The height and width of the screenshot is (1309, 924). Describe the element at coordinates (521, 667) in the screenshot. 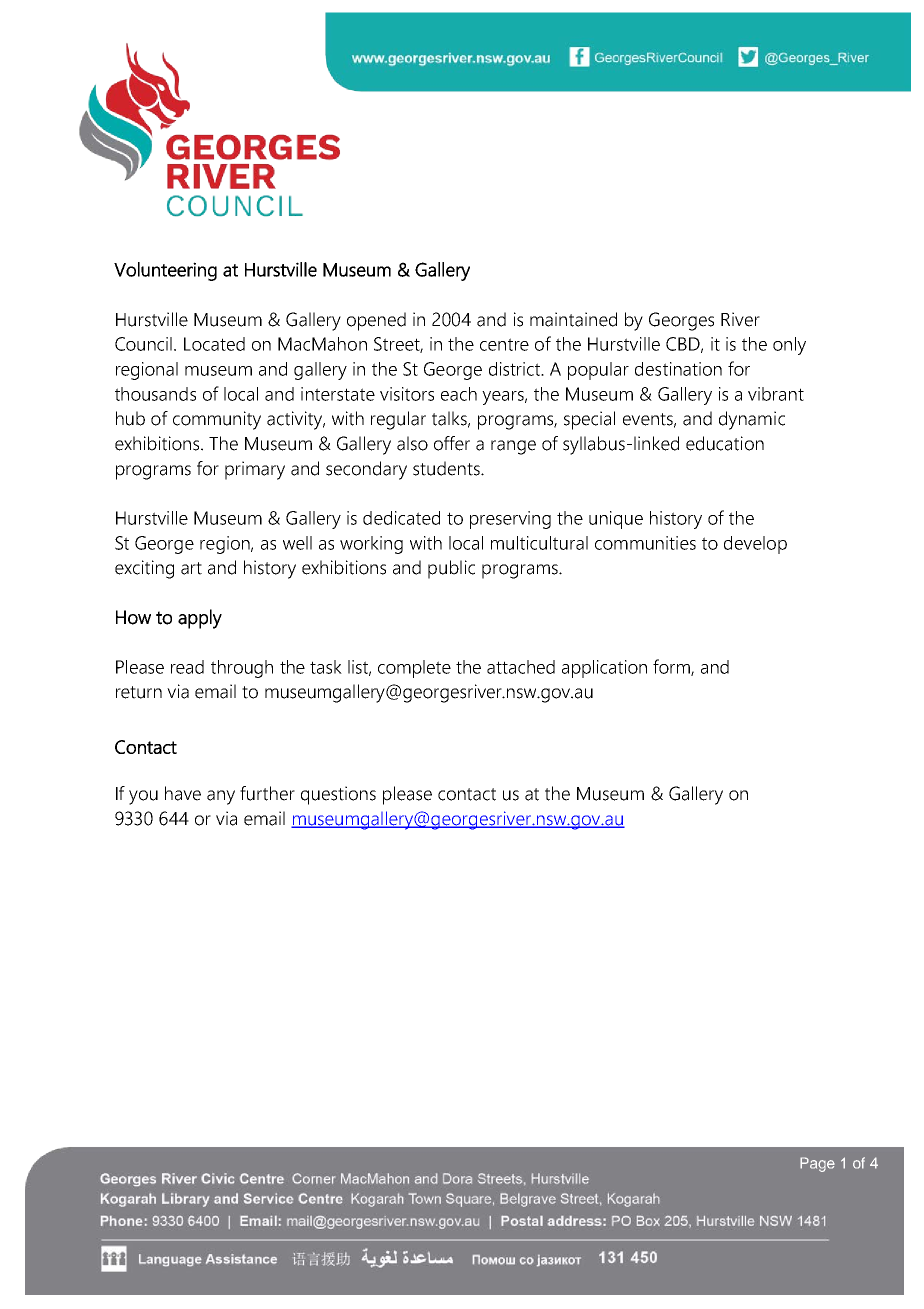

I see `attached` at that location.
